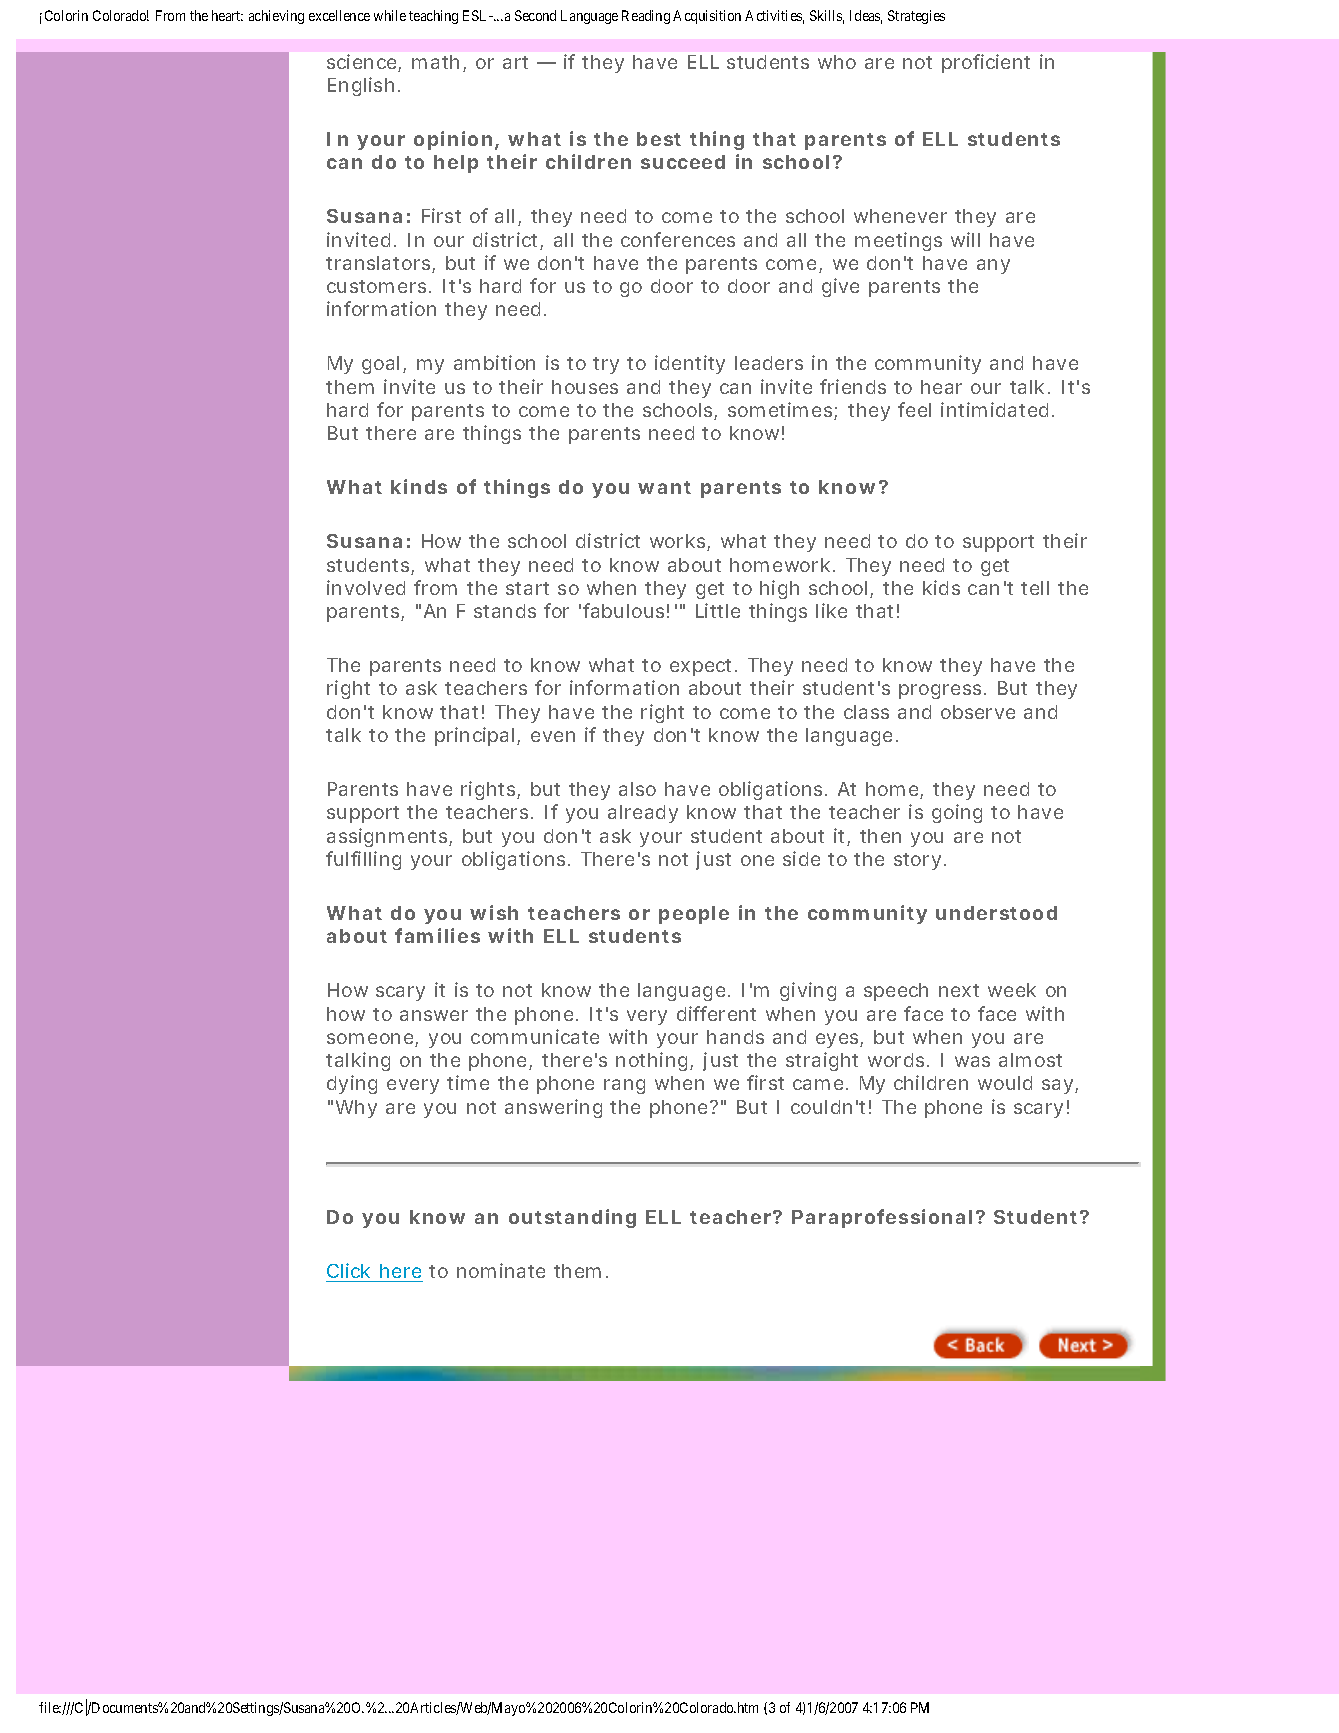 Image resolution: width=1339 pixels, height=1733 pixels. What do you see at coordinates (501, 1270) in the document?
I see `nominate` at bounding box center [501, 1270].
